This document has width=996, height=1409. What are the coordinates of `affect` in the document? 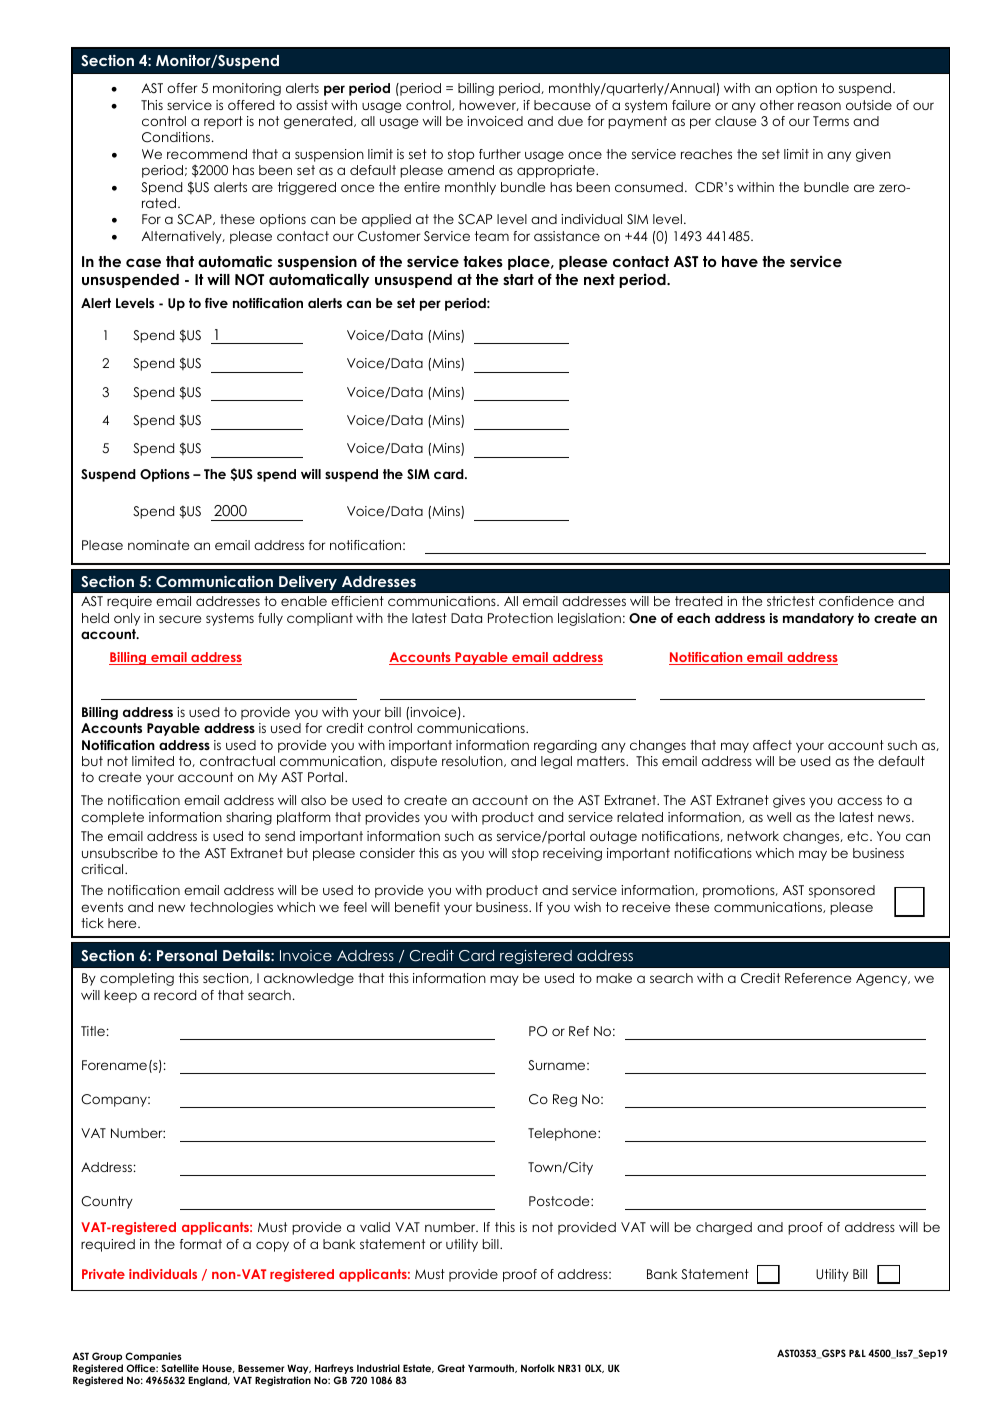 It's located at (772, 745).
